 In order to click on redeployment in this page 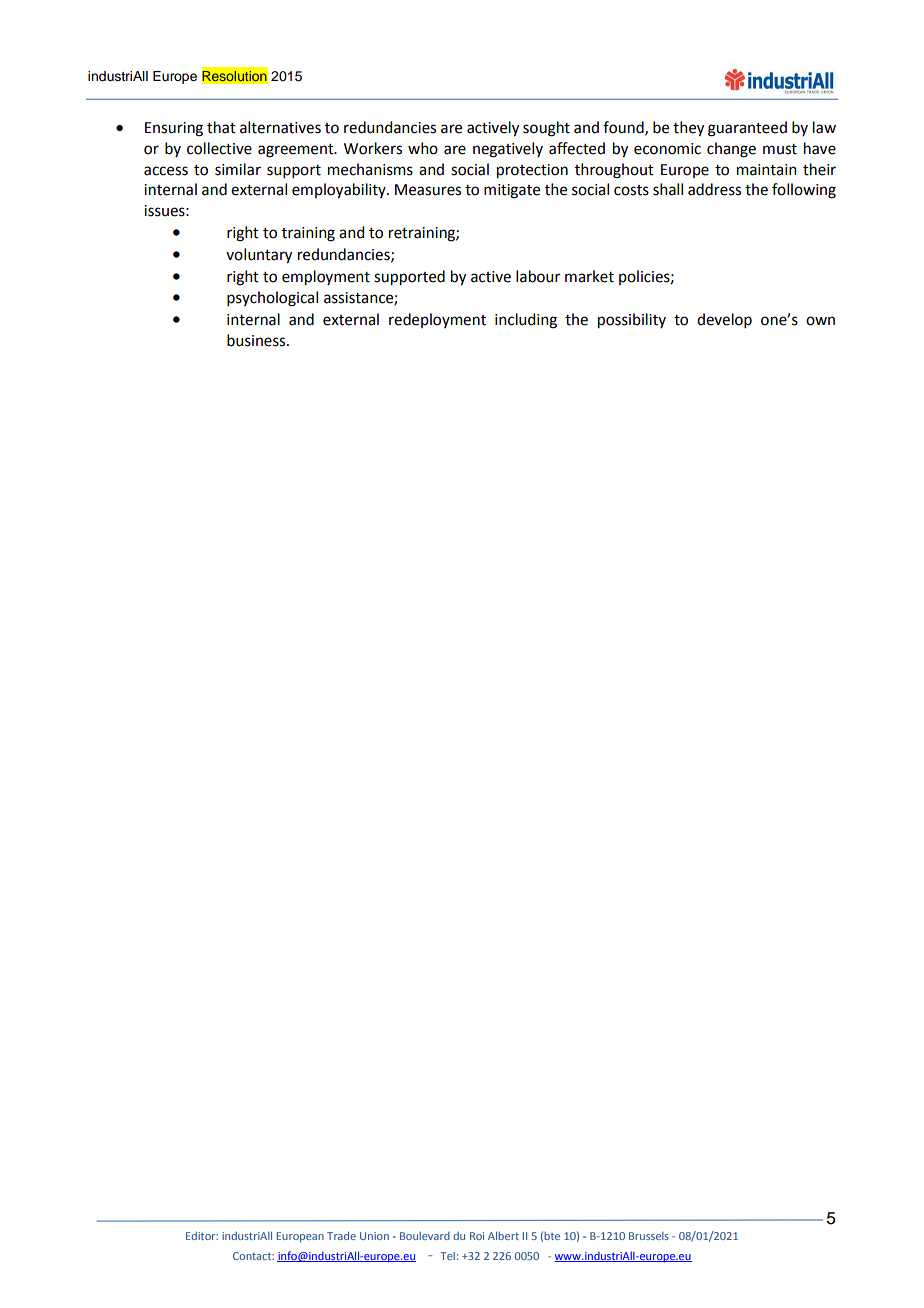, I will do `click(437, 320)`.
